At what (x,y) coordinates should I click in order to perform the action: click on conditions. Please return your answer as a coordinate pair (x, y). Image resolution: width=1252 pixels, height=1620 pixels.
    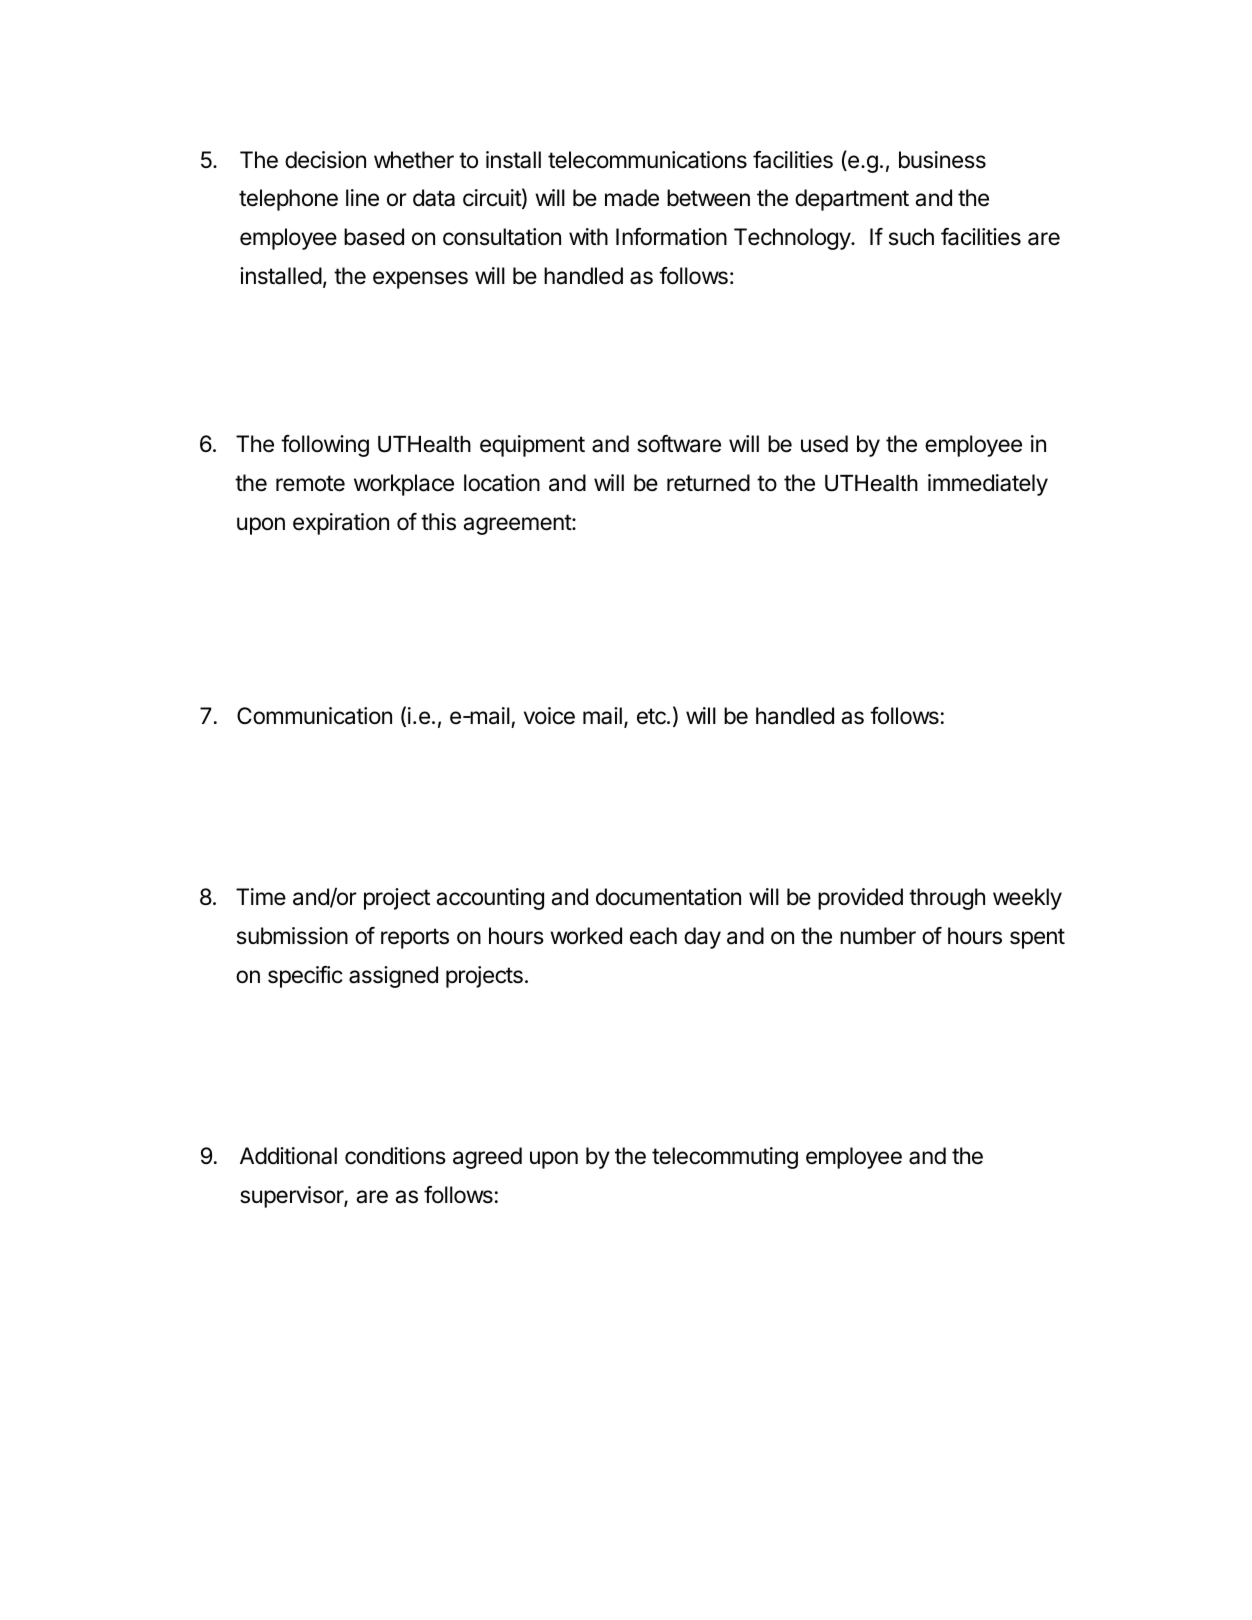
    Looking at the image, I should click on (395, 1156).
